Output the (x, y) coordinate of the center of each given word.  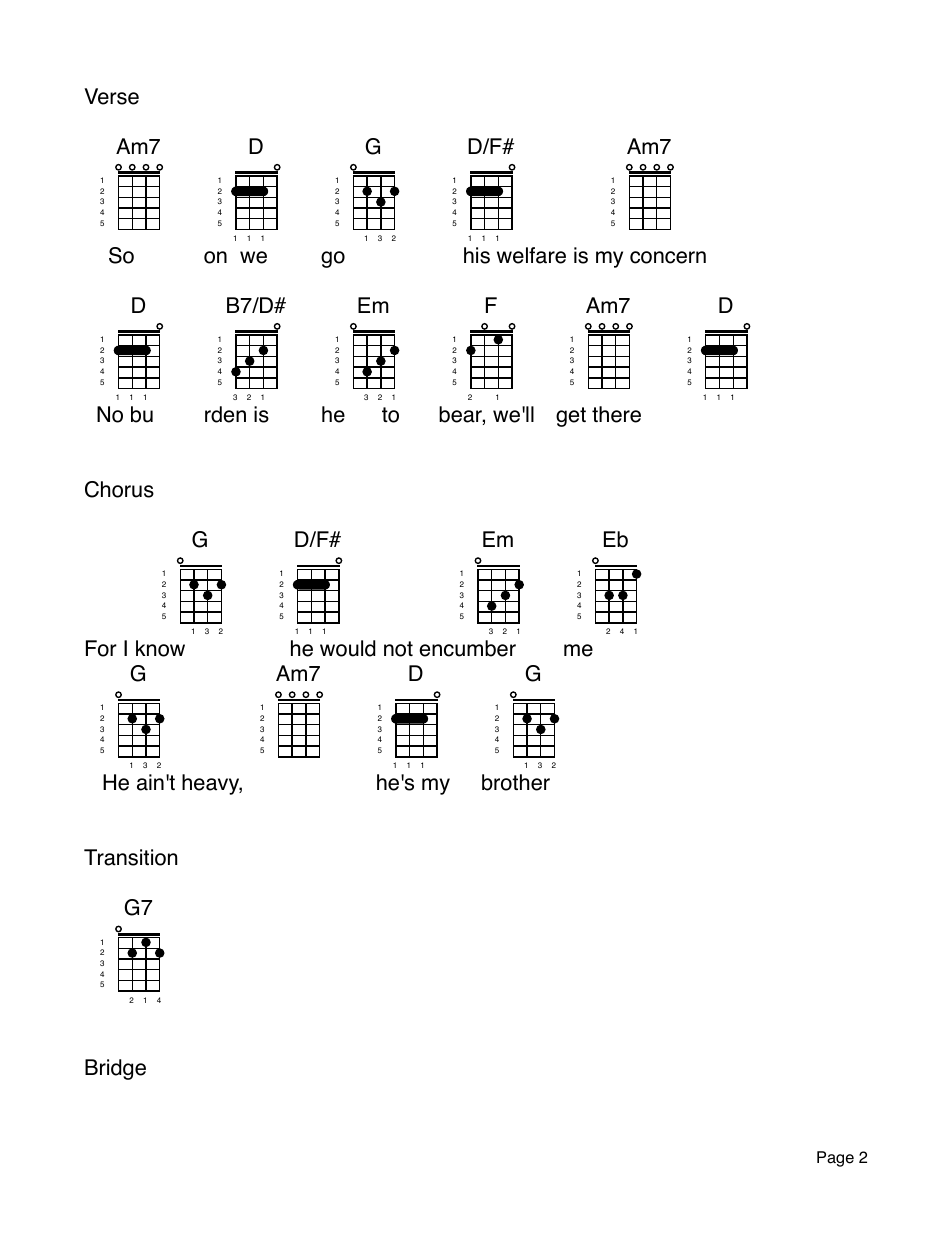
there (616, 414)
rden (225, 414)
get (571, 417)
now (166, 650)
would (347, 648)
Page (835, 1159)
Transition (130, 857)
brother (516, 782)
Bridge (115, 1069)
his (477, 255)
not (398, 649)
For (101, 648)
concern (668, 257)
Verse (111, 96)
